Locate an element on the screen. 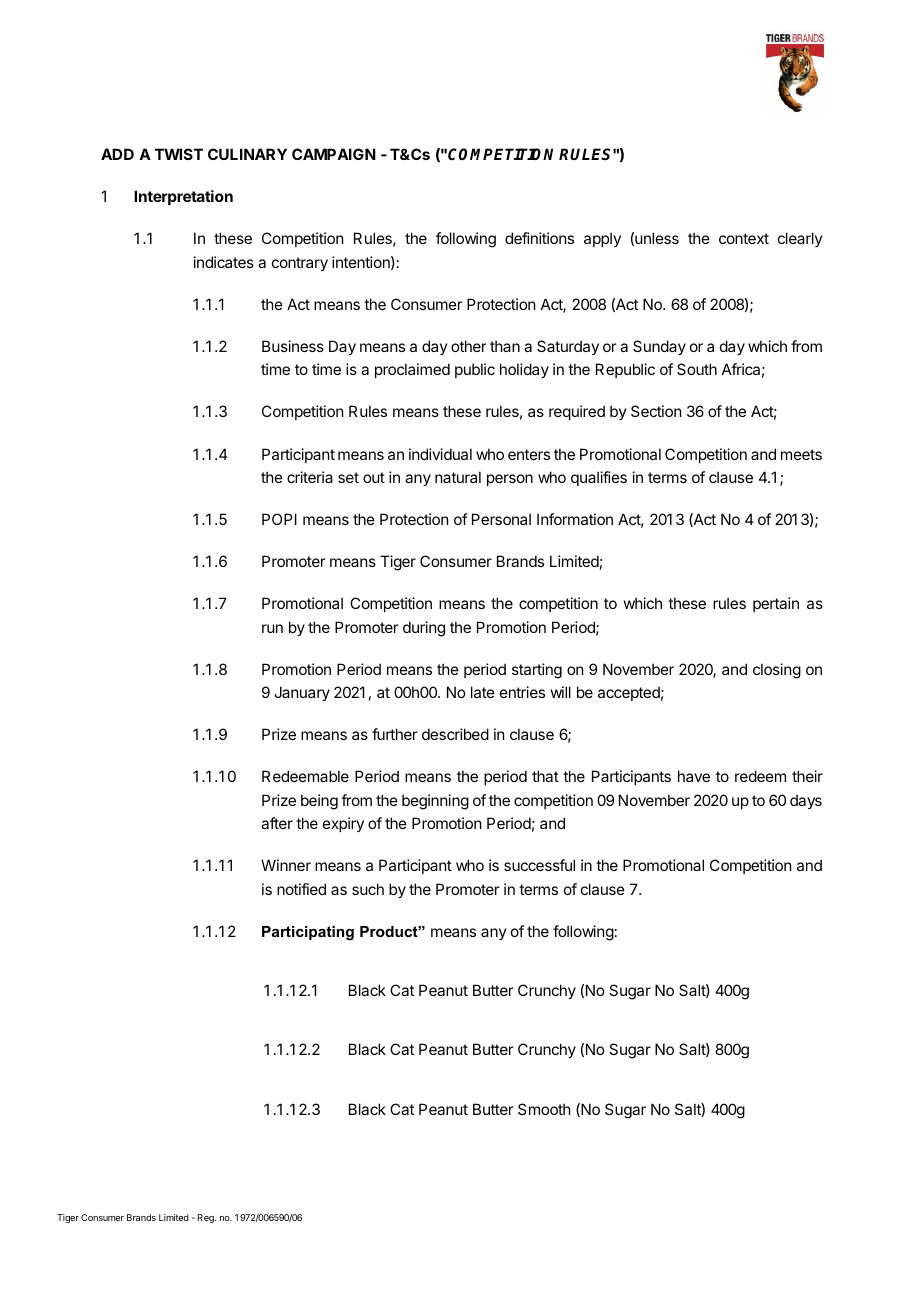 The height and width of the screenshot is (1308, 924). Section is located at coordinates (656, 411).
